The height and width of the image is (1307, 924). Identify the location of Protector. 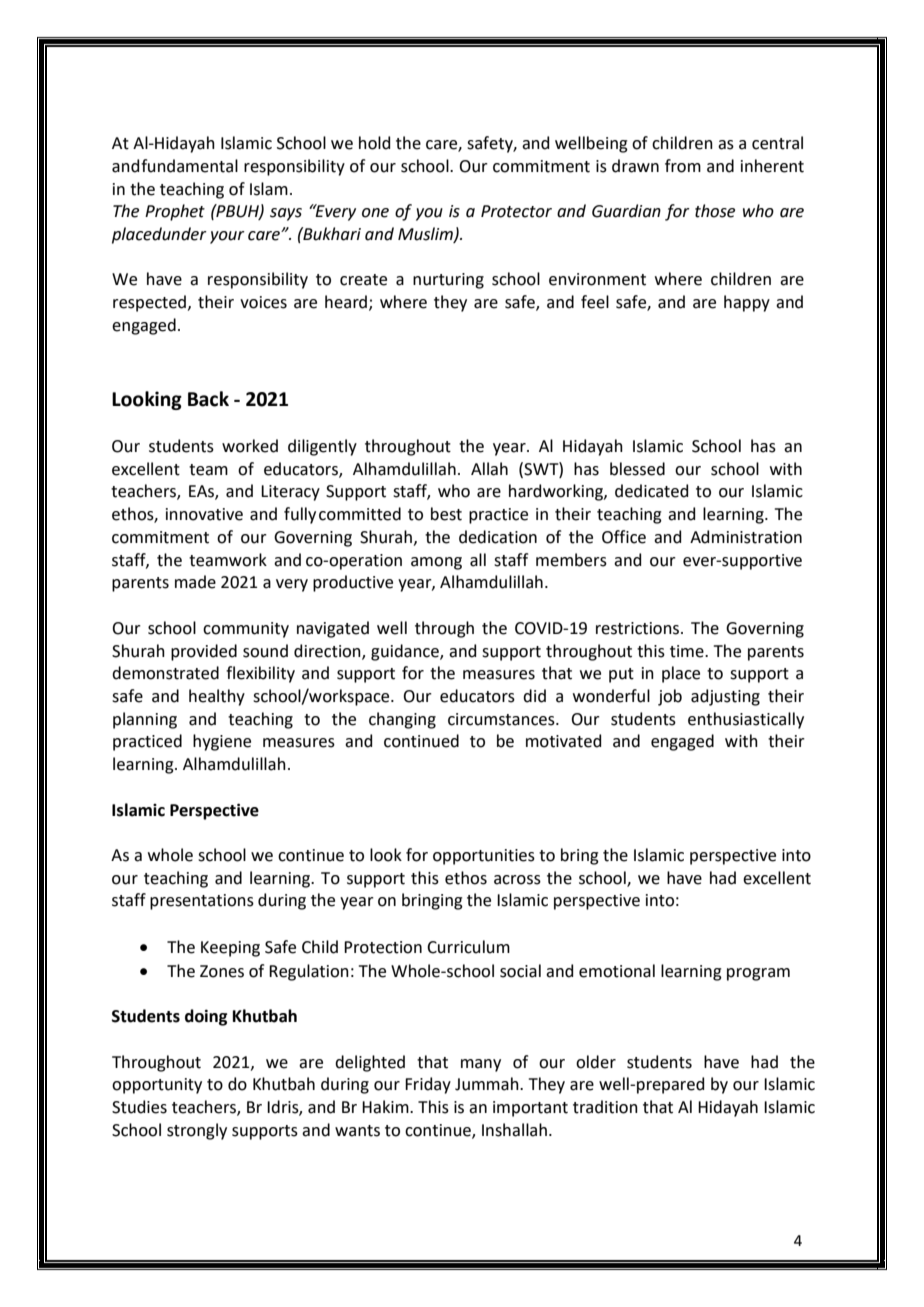
(516, 211).
